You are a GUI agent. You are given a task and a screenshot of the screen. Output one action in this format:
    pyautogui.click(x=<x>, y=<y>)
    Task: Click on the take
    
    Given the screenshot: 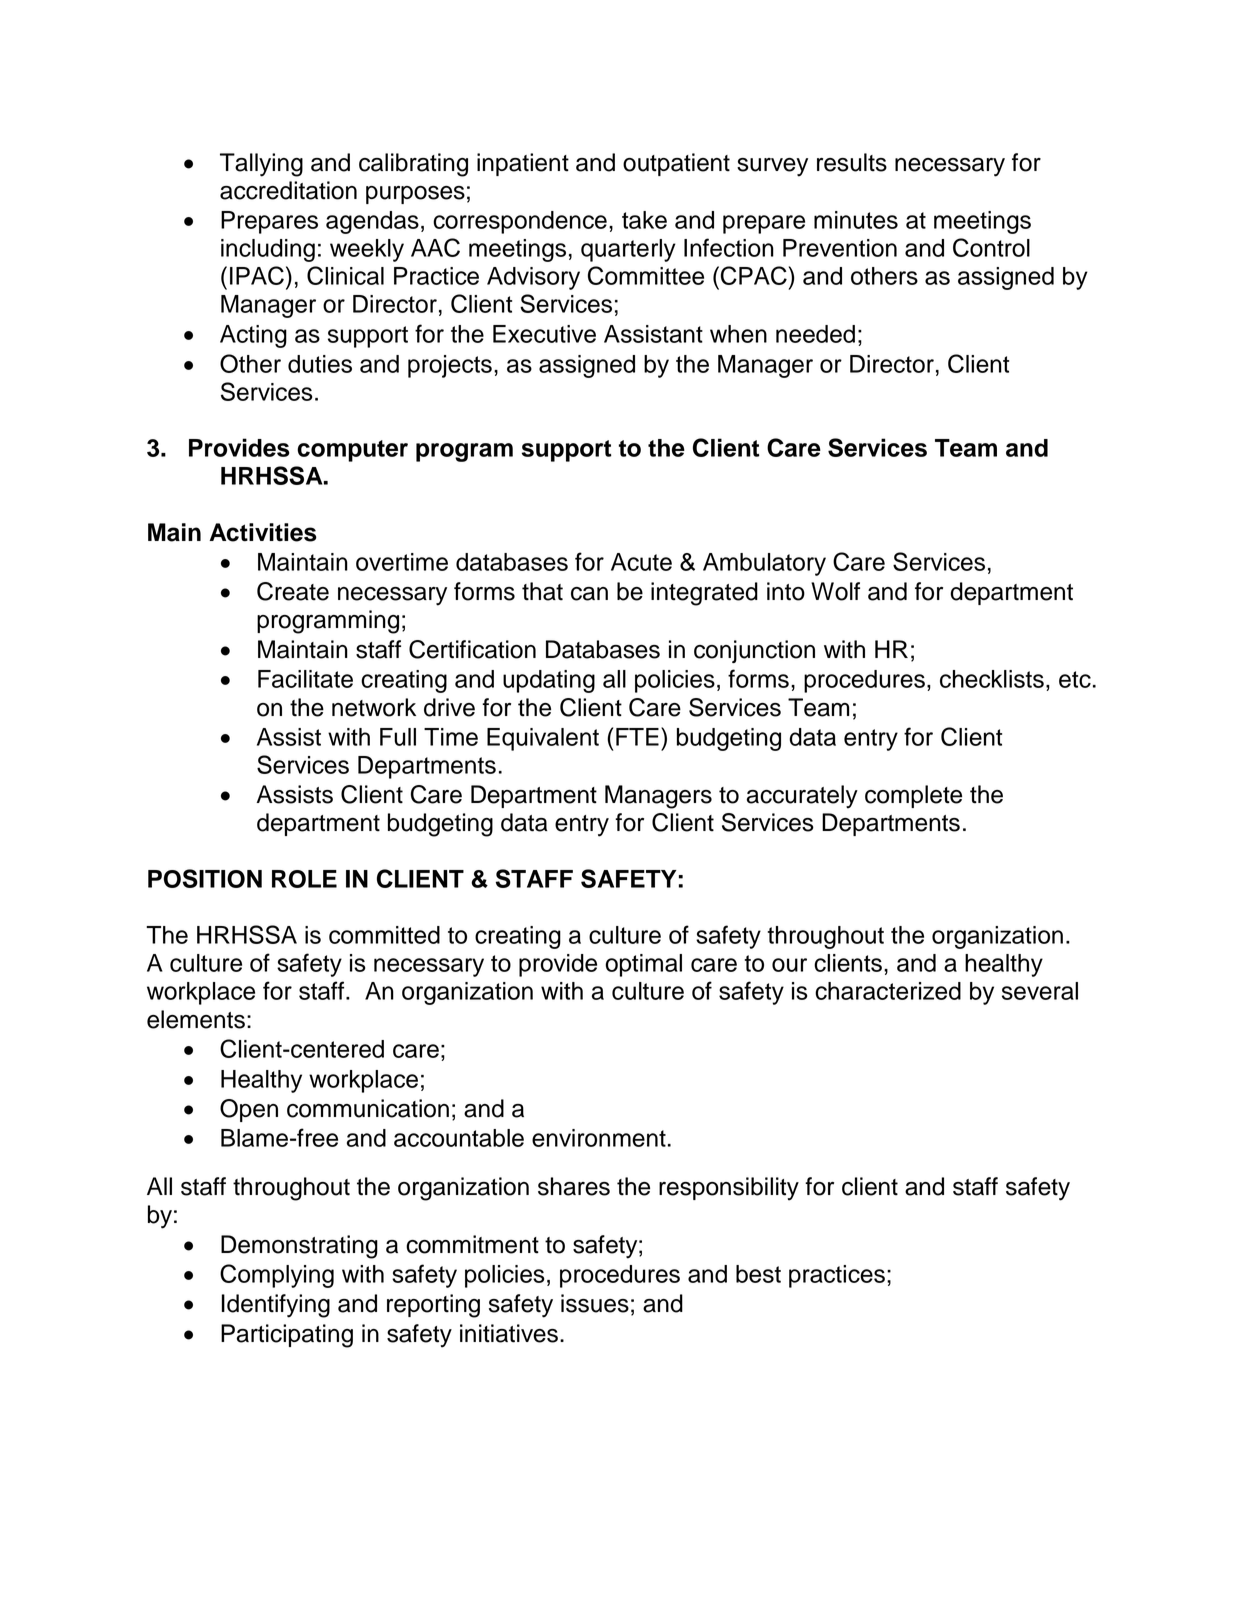 What is the action you would take?
    pyautogui.click(x=644, y=220)
